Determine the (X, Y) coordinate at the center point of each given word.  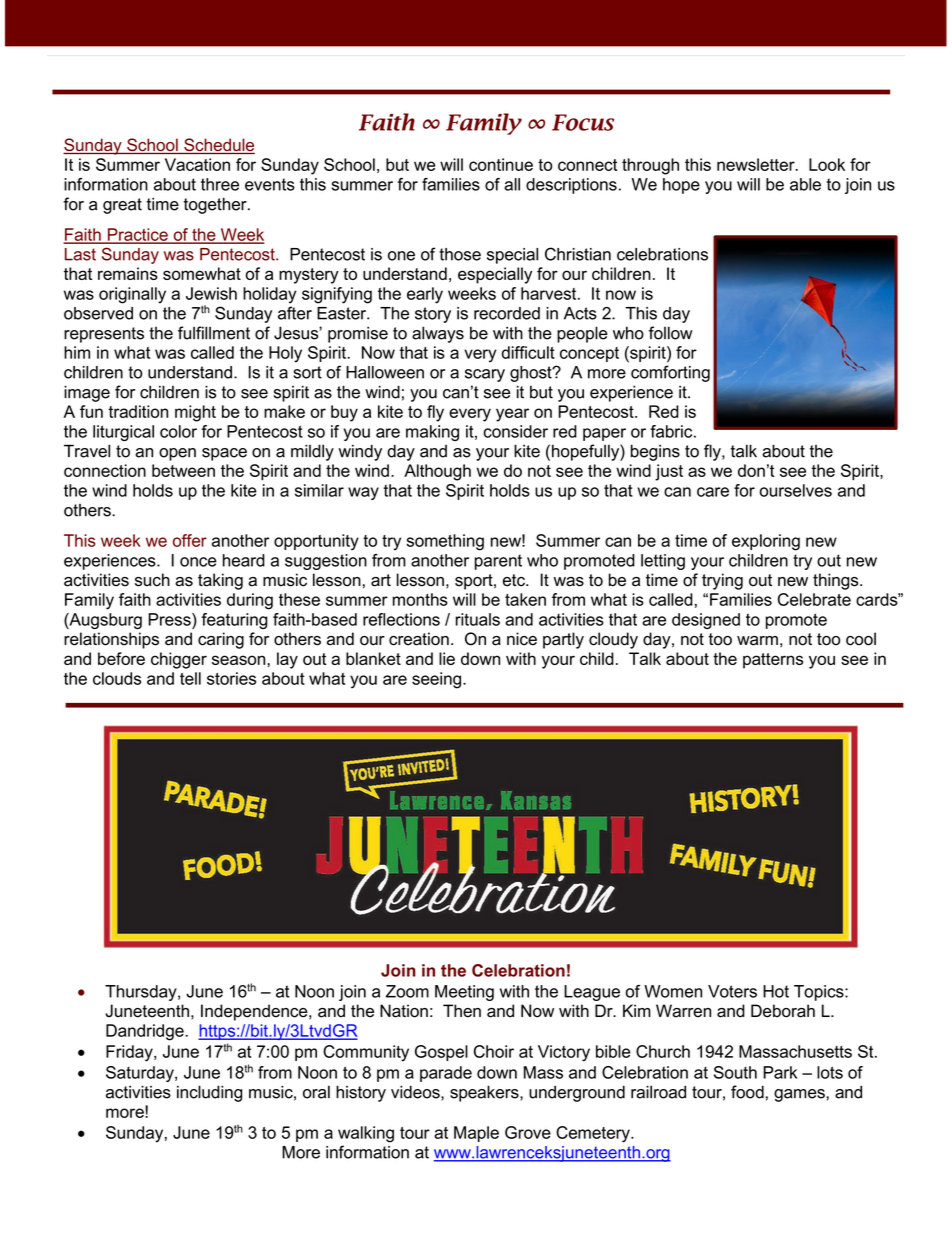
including (210, 1093)
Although (437, 472)
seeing (436, 680)
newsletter (757, 164)
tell (190, 678)
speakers (485, 1093)
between (183, 470)
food (747, 1092)
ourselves (796, 490)
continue (501, 164)
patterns (773, 661)
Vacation (197, 164)
